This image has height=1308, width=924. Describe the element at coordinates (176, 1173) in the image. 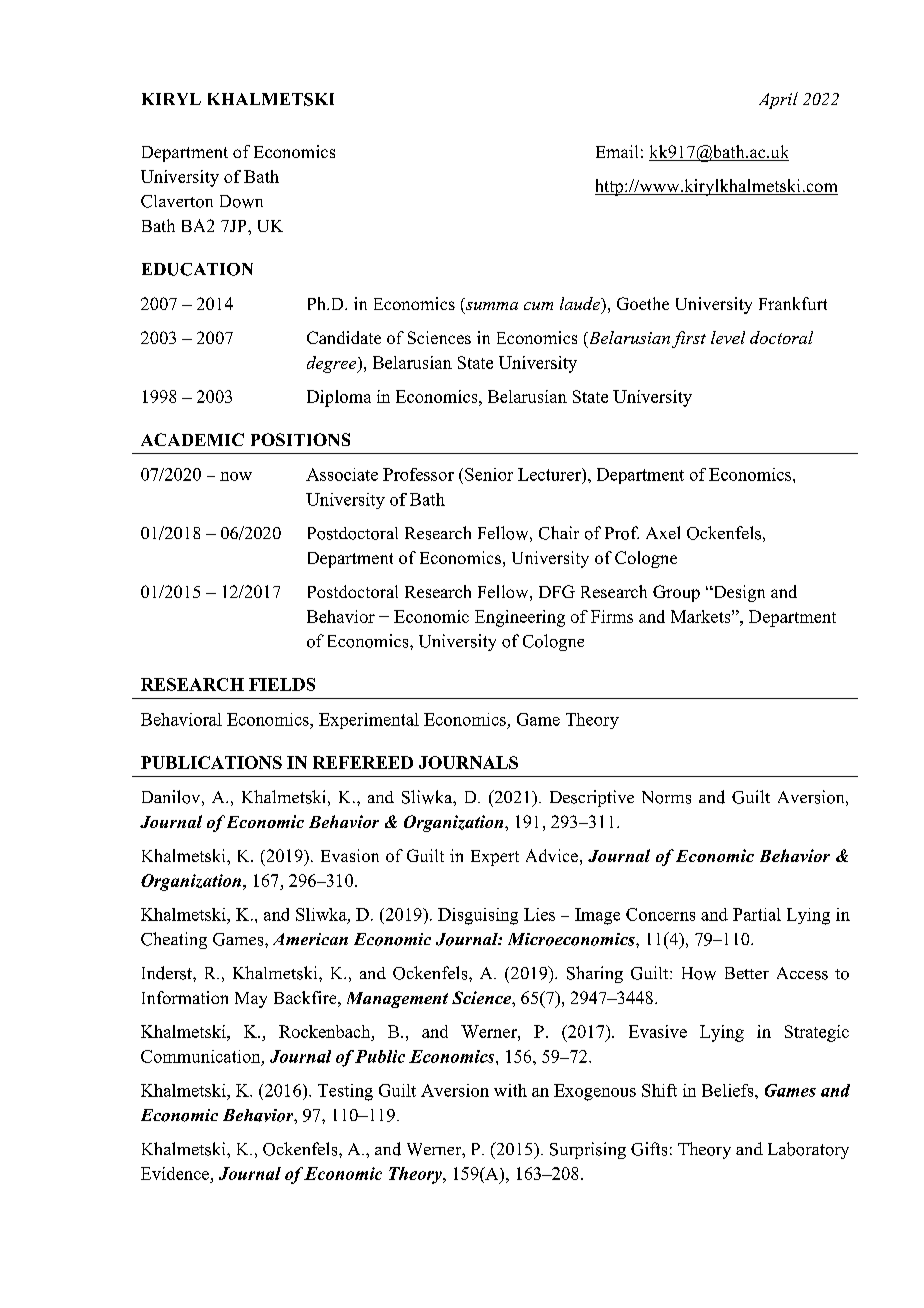

I see `Evidence` at that location.
